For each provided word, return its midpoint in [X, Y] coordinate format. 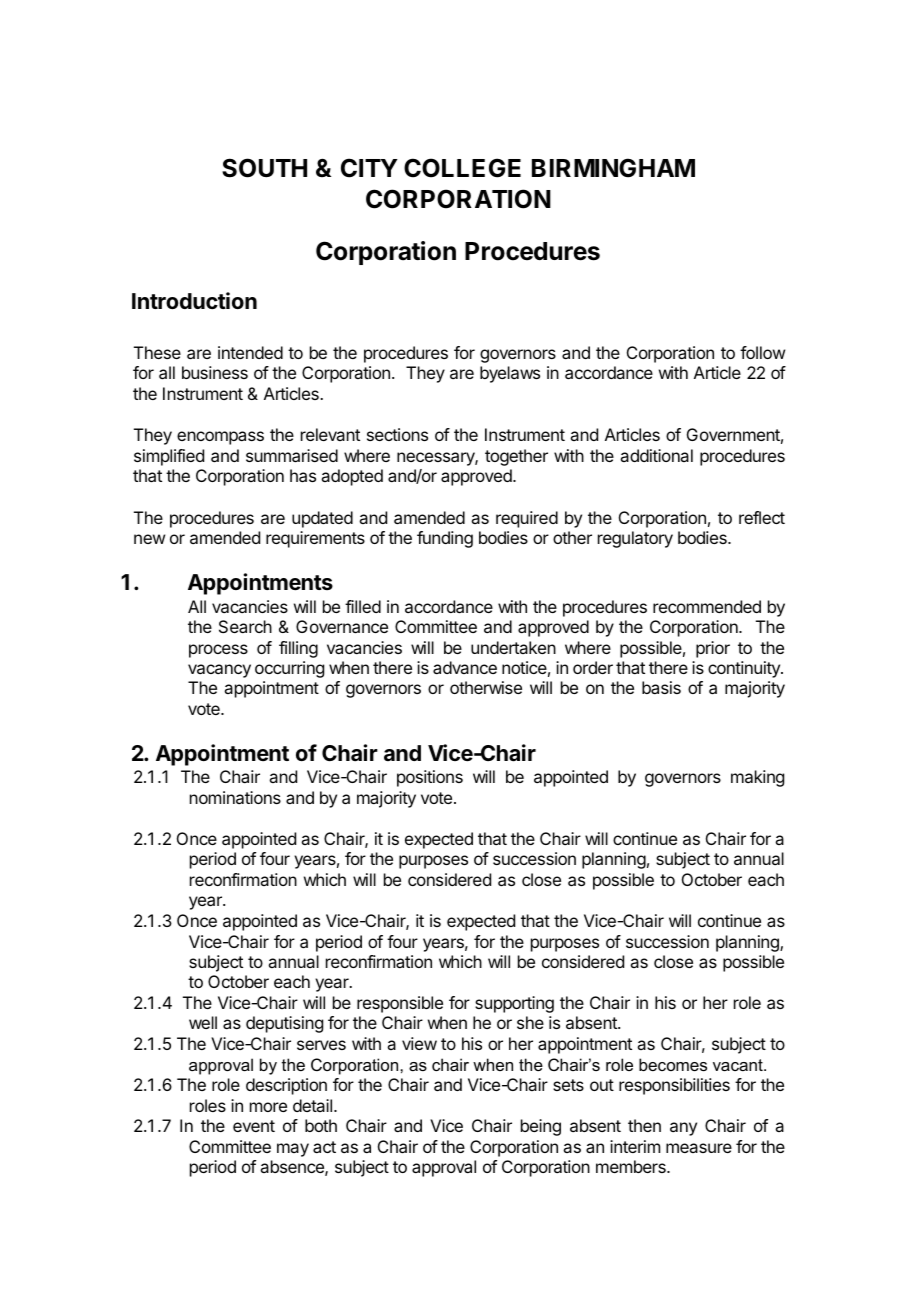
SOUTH [264, 168]
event [254, 1126]
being [541, 1127]
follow [762, 352]
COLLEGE [462, 168]
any [683, 1129]
